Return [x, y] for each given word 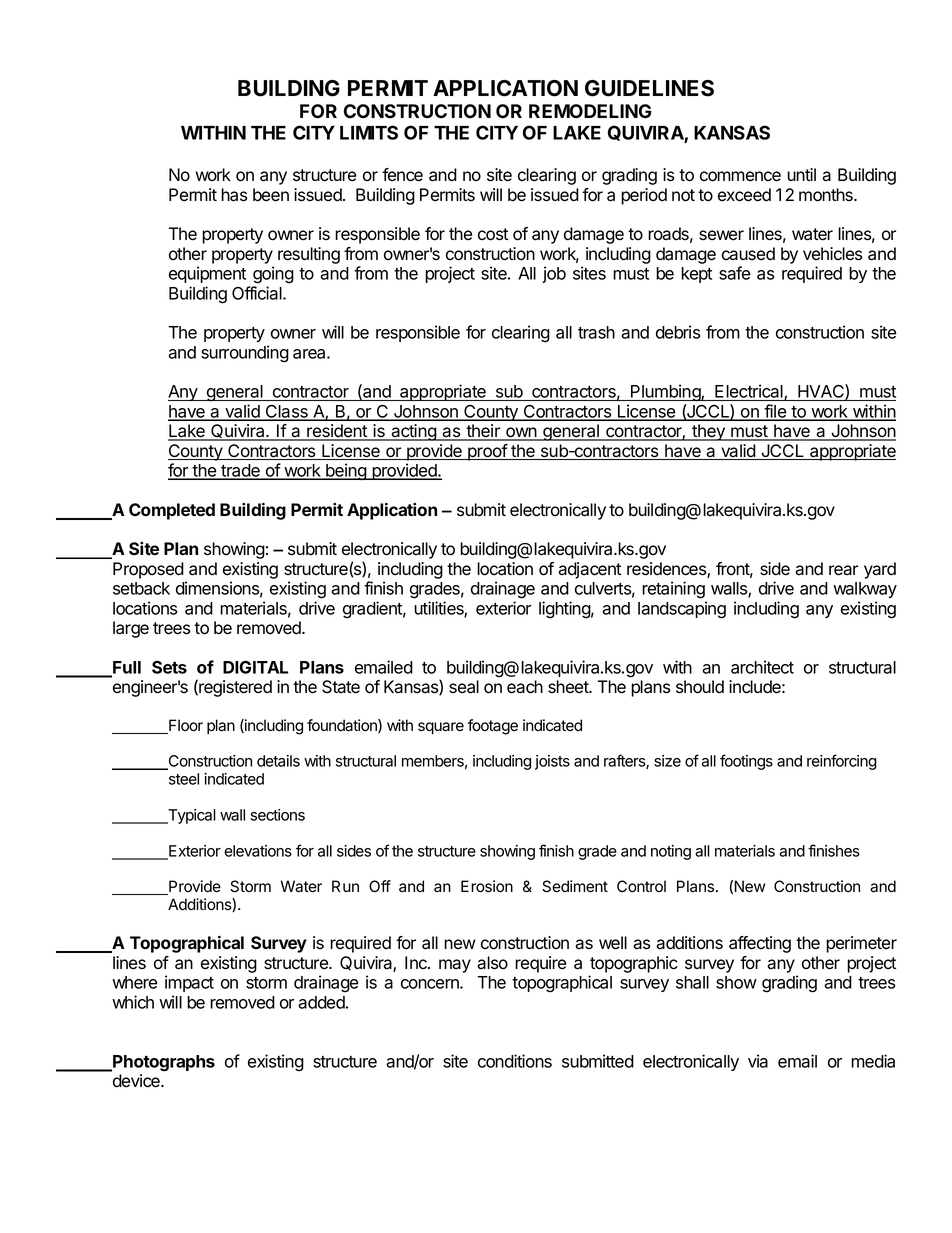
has [234, 195]
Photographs [163, 1063]
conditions [515, 1061]
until [801, 174]
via [758, 1061]
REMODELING [590, 111]
